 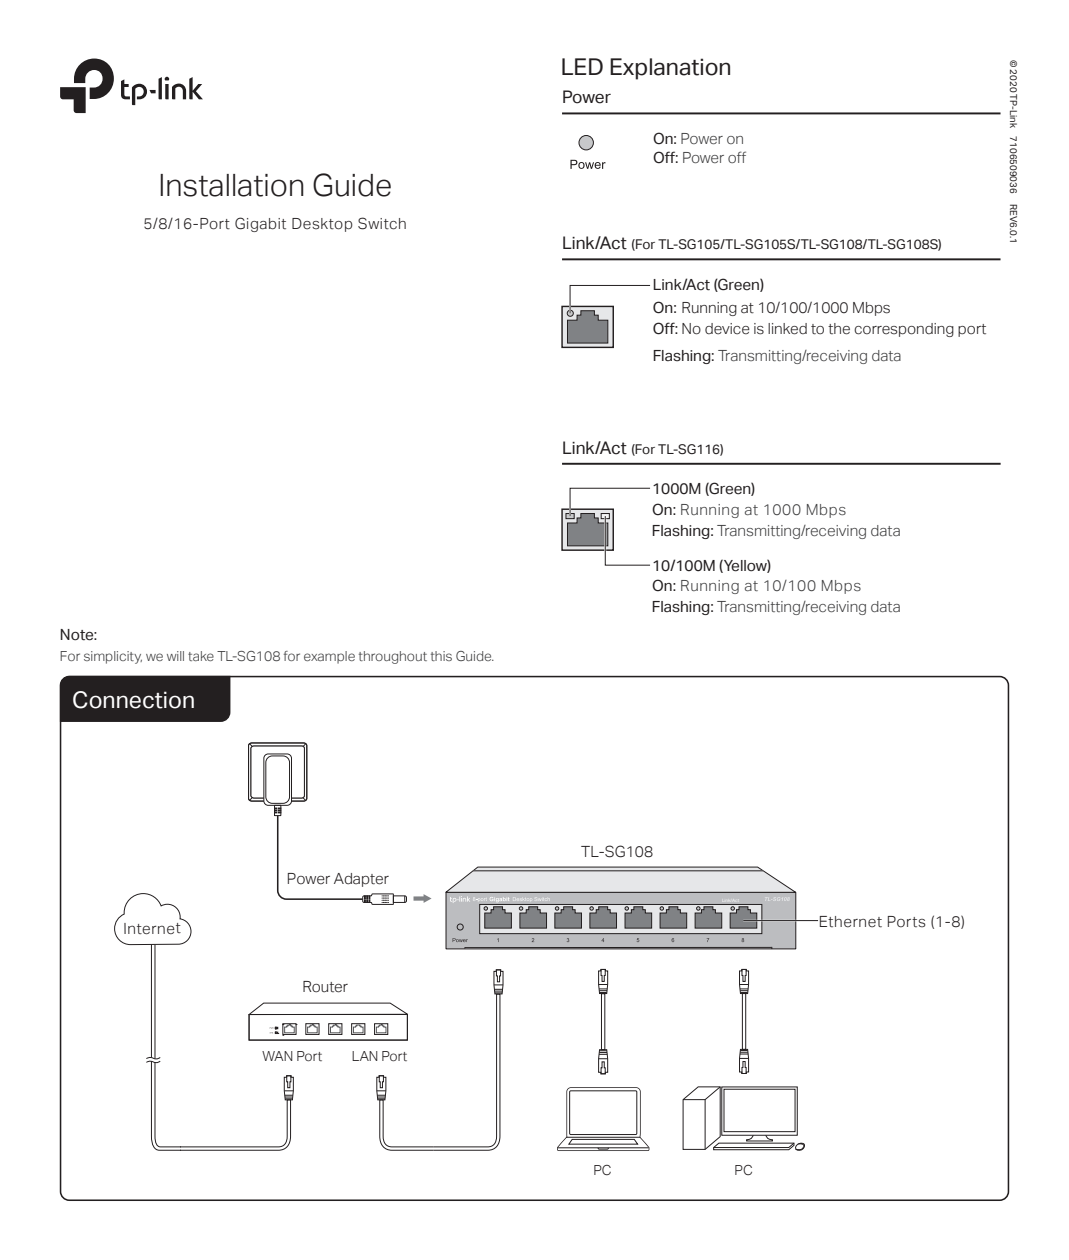 What do you see at coordinates (441, 656) in the page?
I see `this` at bounding box center [441, 656].
